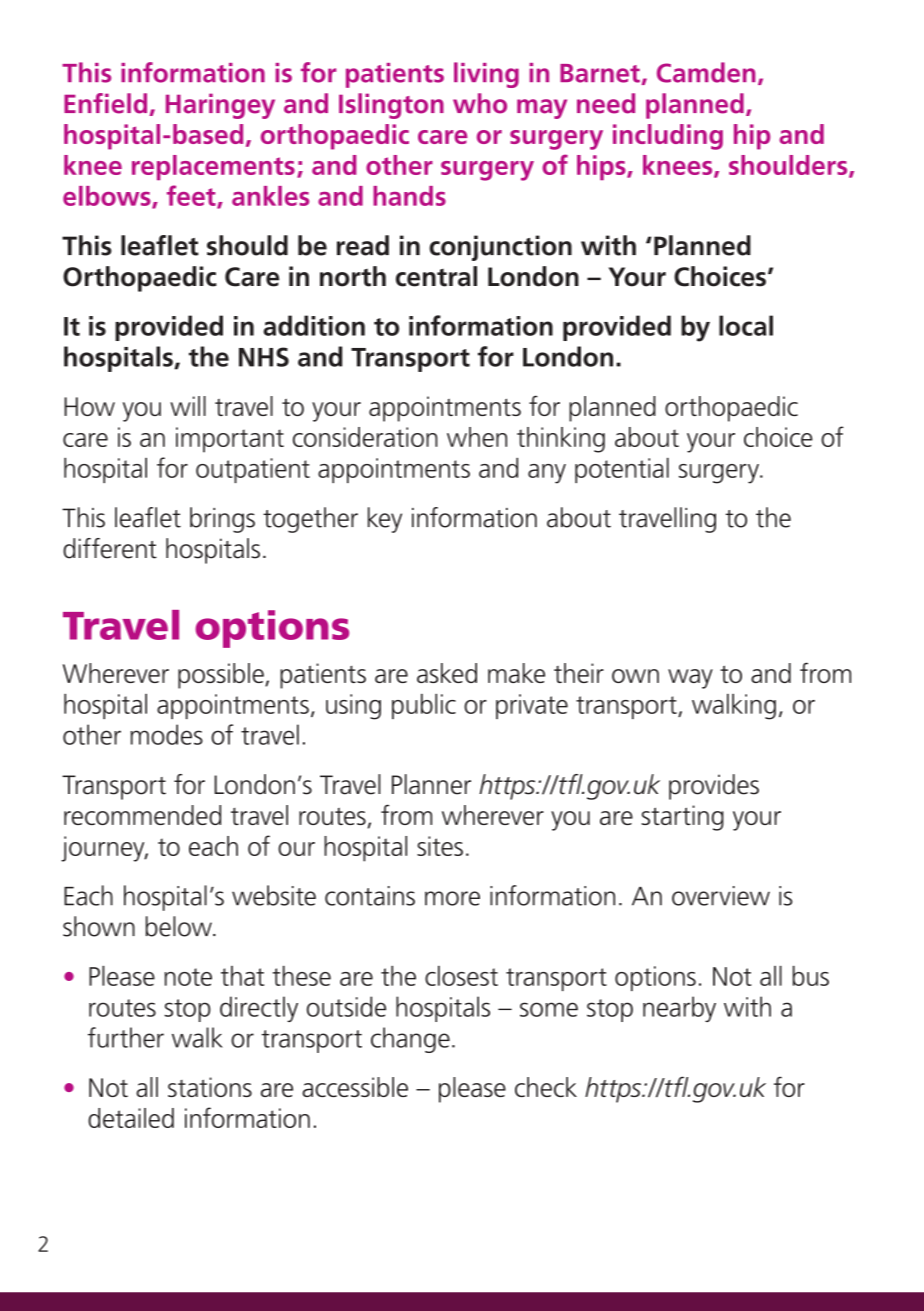 The height and width of the image is (1311, 924). Describe the element at coordinates (210, 1087) in the image. I see `stations` at that location.
